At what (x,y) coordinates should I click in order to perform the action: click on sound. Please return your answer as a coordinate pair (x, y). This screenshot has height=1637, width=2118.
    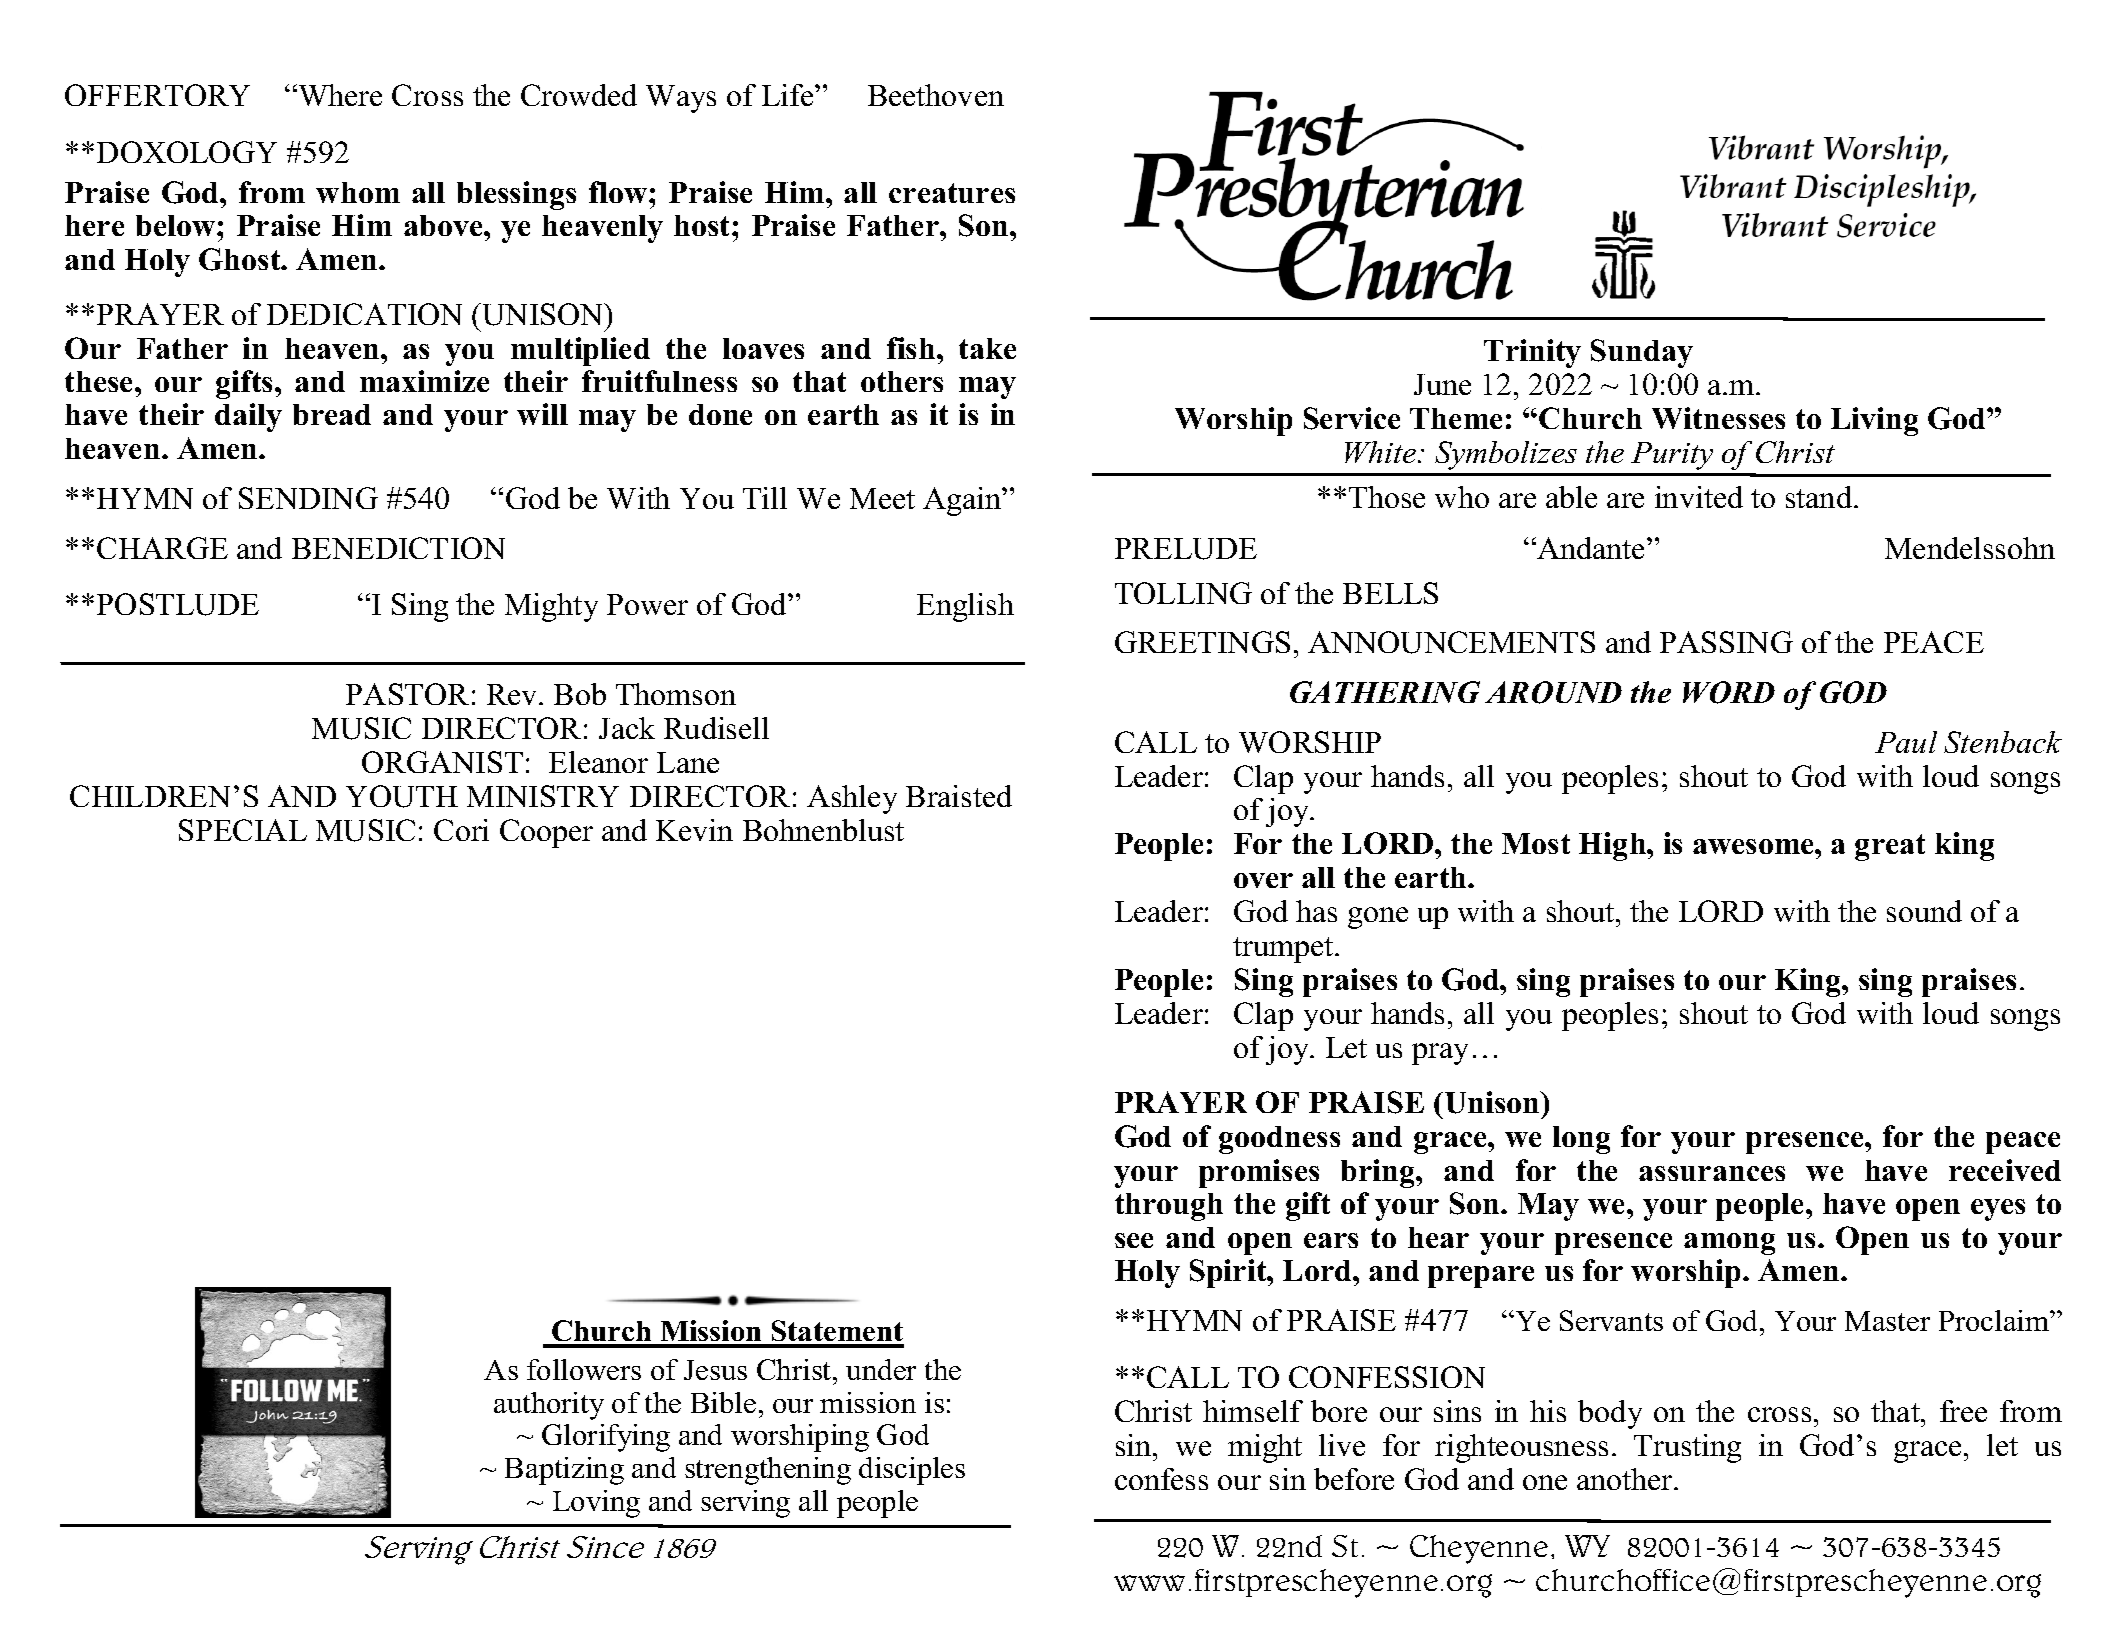
    Looking at the image, I should click on (1924, 911).
